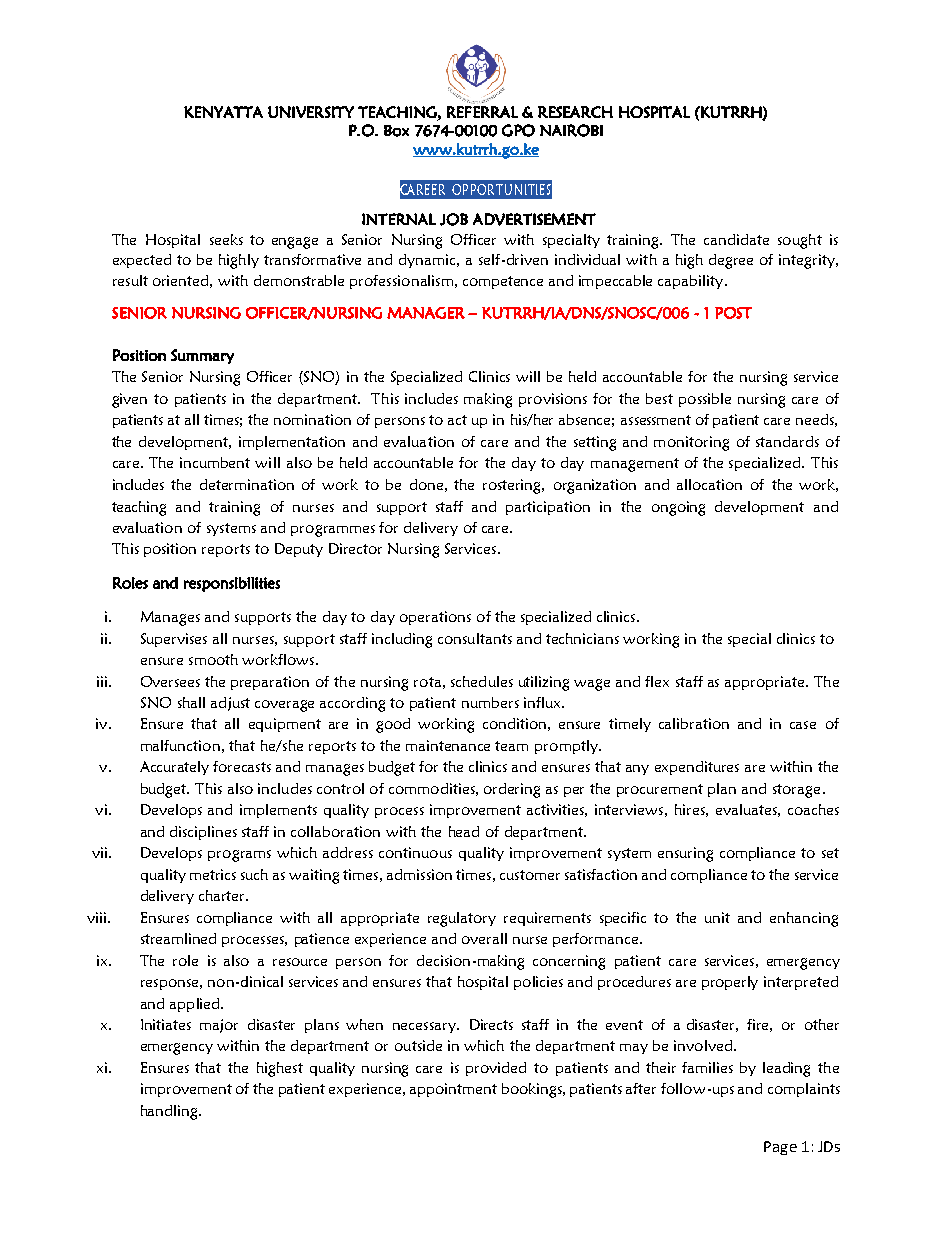 This image has width=952, height=1233. I want to click on ordering, so click(512, 790).
